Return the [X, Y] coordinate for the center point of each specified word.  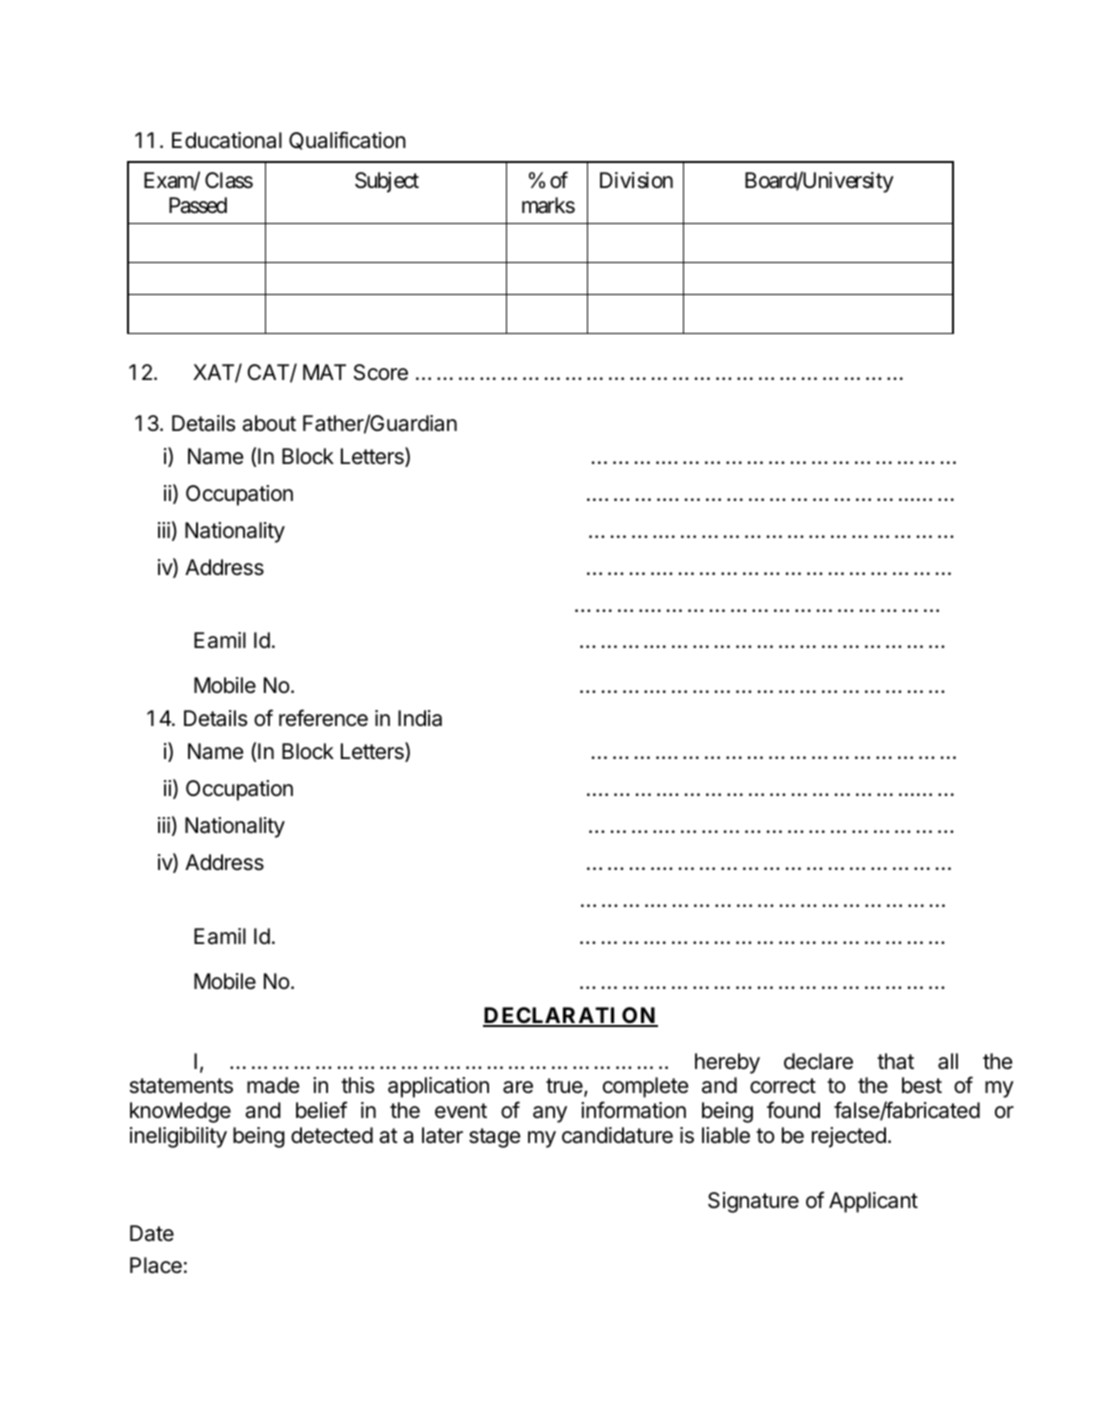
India [420, 718]
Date [152, 1233]
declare [818, 1061]
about [269, 423]
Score [381, 372]
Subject [387, 182]
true [565, 1087]
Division [636, 180]
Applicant [873, 1202]
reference [323, 718]
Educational [227, 140]
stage [494, 1138]
